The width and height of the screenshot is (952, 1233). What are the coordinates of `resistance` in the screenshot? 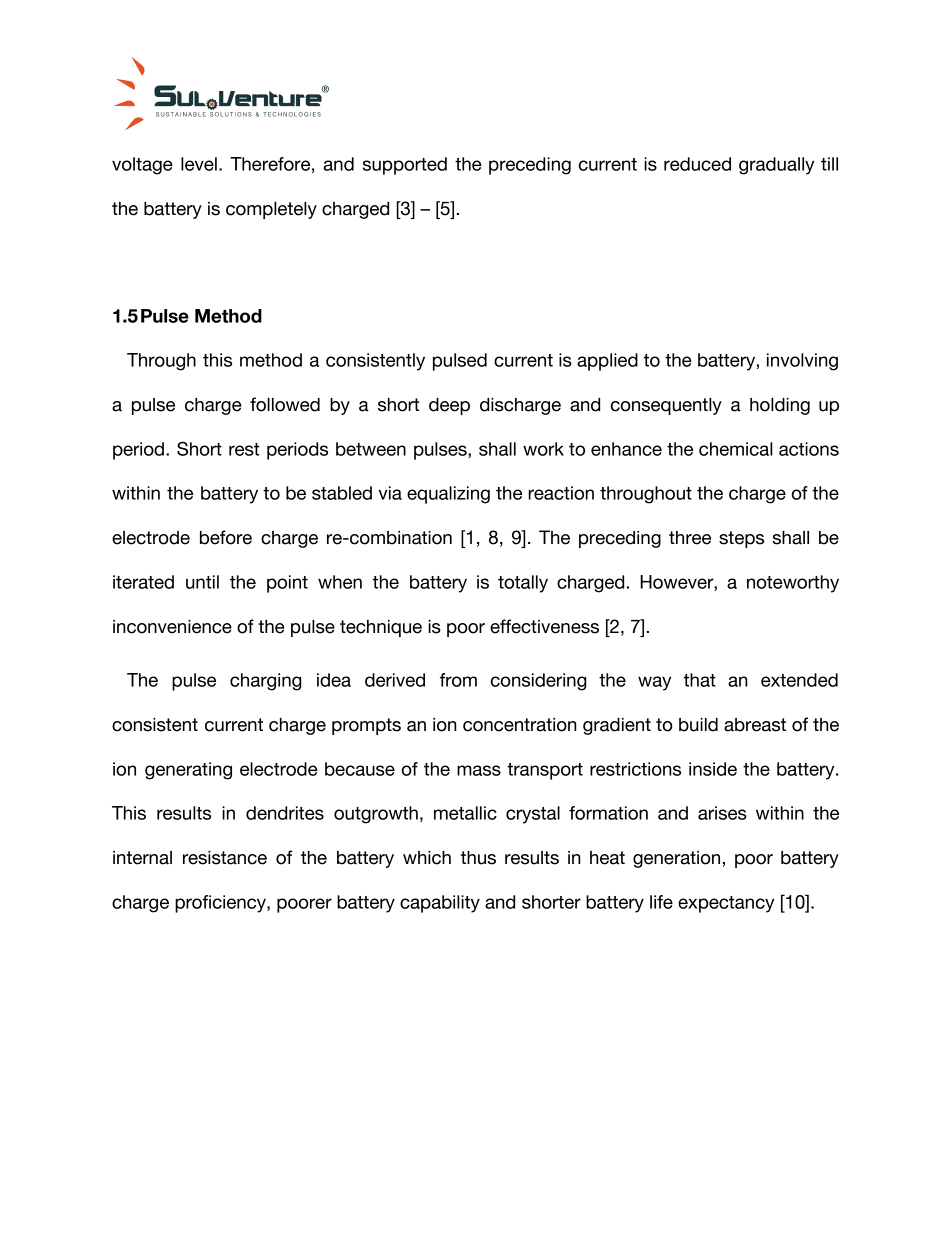 It's located at (225, 858).
